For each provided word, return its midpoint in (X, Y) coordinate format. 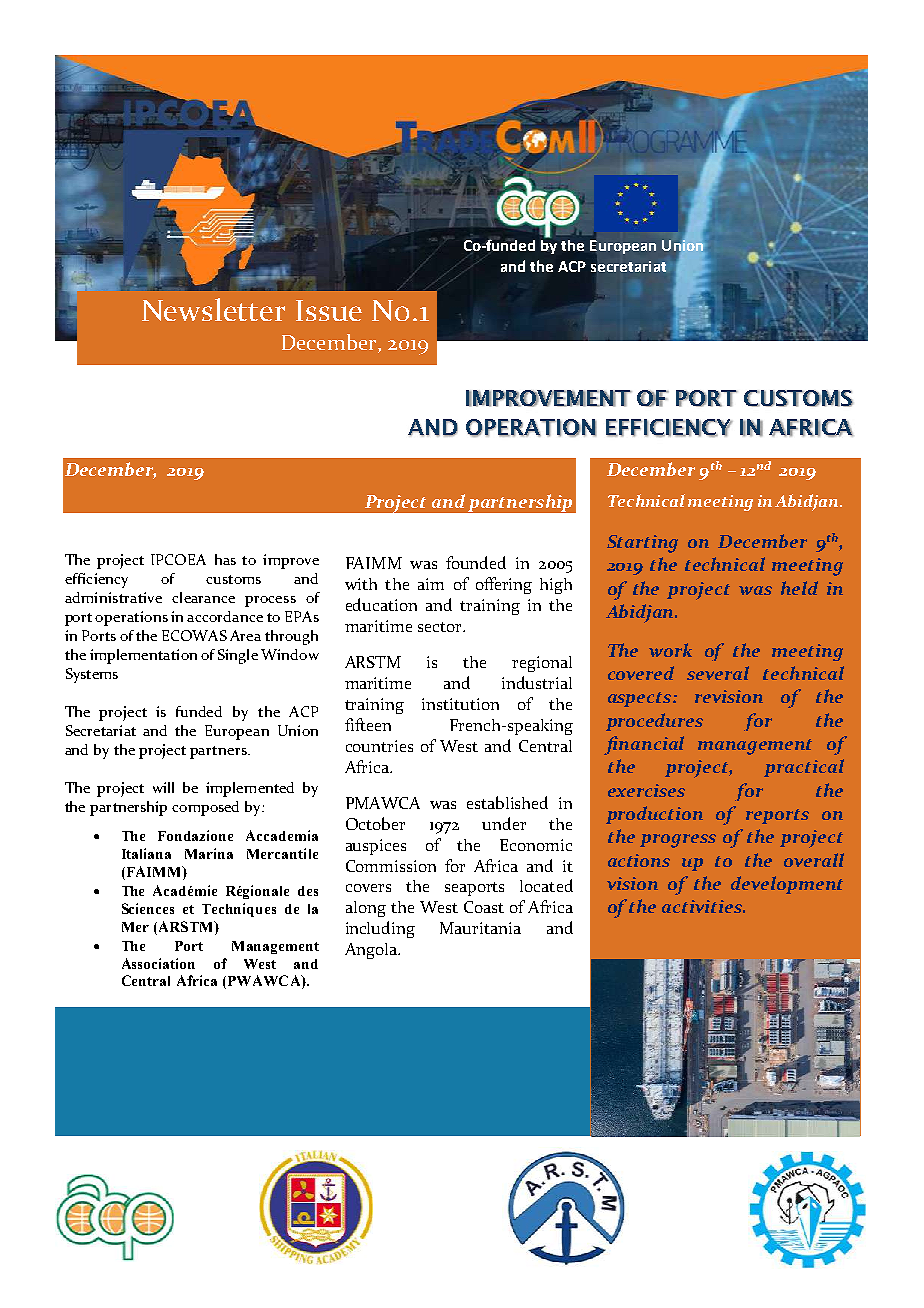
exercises (646, 790)
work (670, 650)
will (163, 787)
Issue (329, 310)
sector (441, 627)
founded (476, 562)
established (507, 802)
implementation (143, 656)
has (225, 559)
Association (158, 963)
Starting (642, 544)
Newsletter (213, 309)
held (799, 588)
